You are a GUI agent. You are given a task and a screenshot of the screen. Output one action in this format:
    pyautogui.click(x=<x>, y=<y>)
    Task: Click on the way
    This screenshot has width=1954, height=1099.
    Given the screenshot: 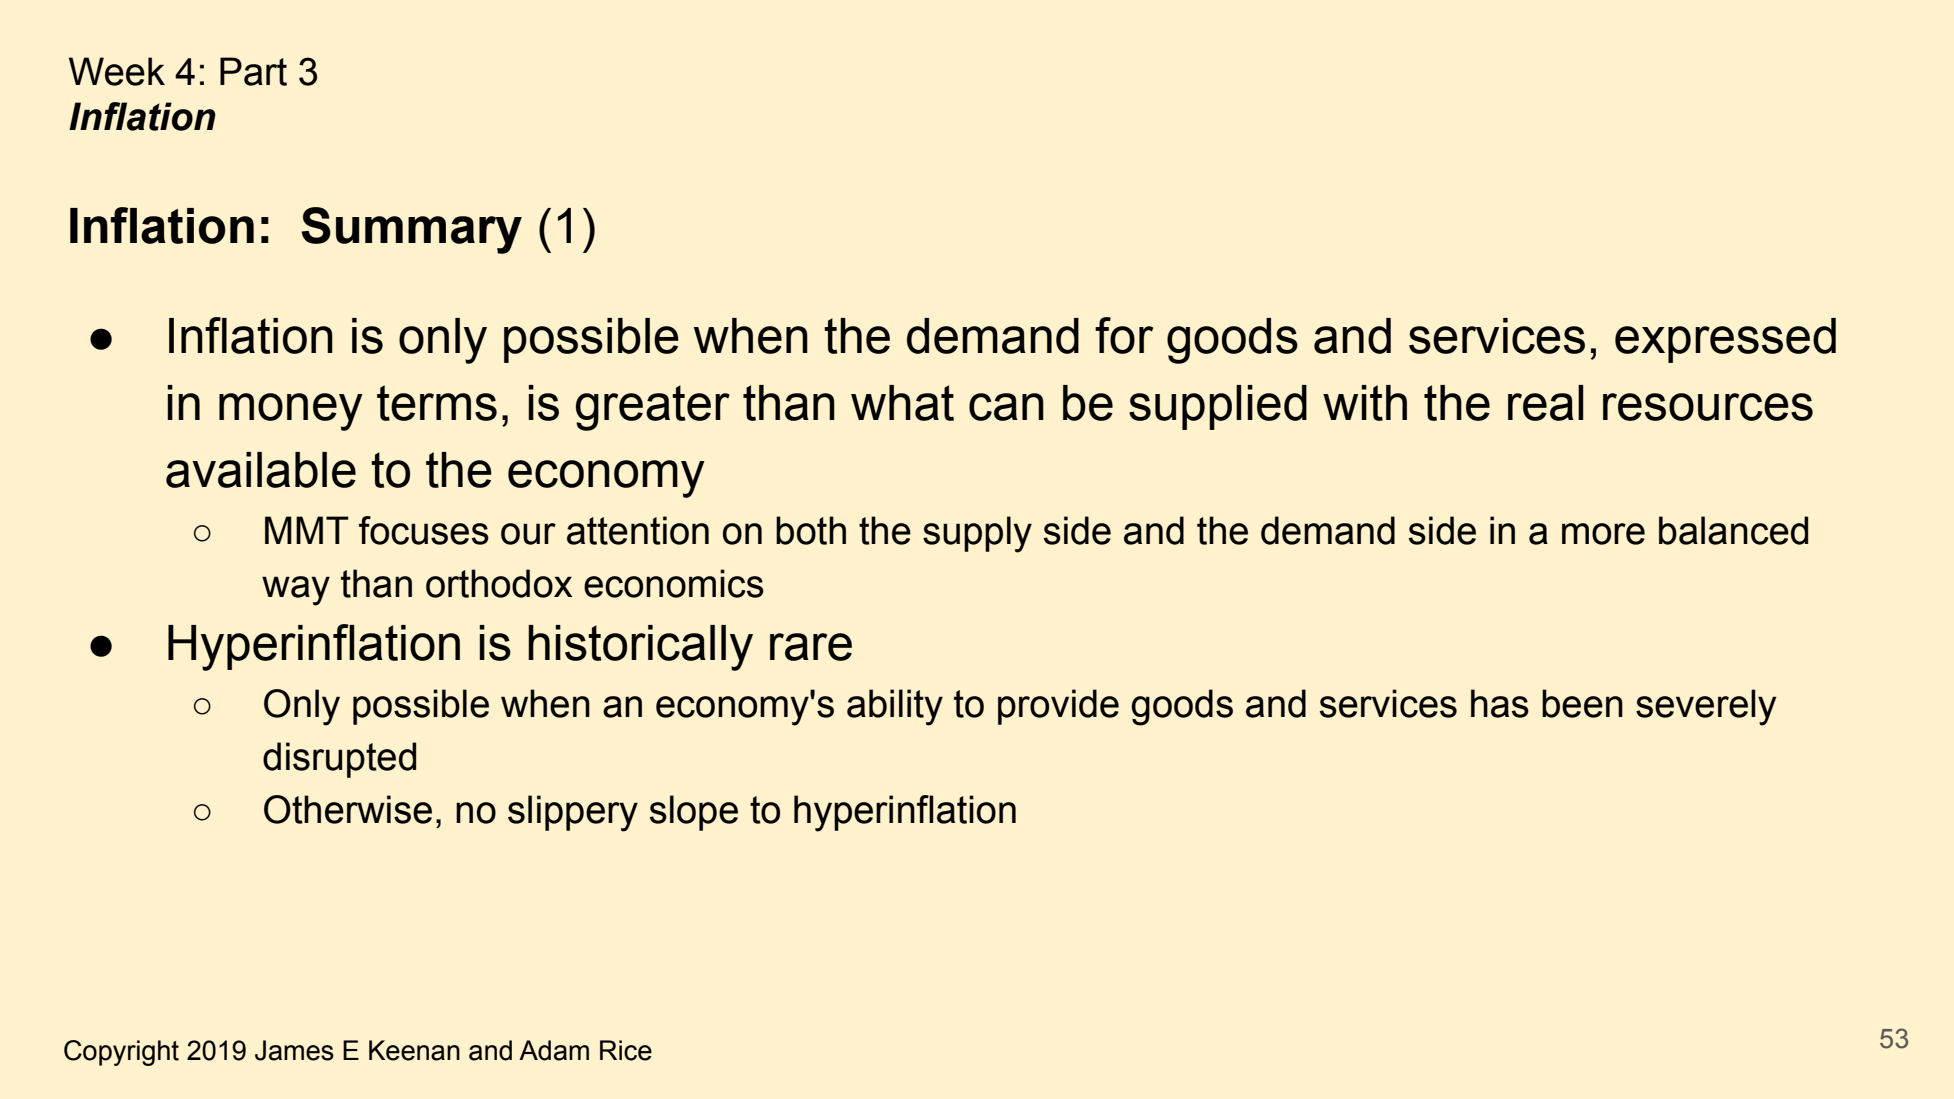 What is the action you would take?
    pyautogui.click(x=296, y=591)
